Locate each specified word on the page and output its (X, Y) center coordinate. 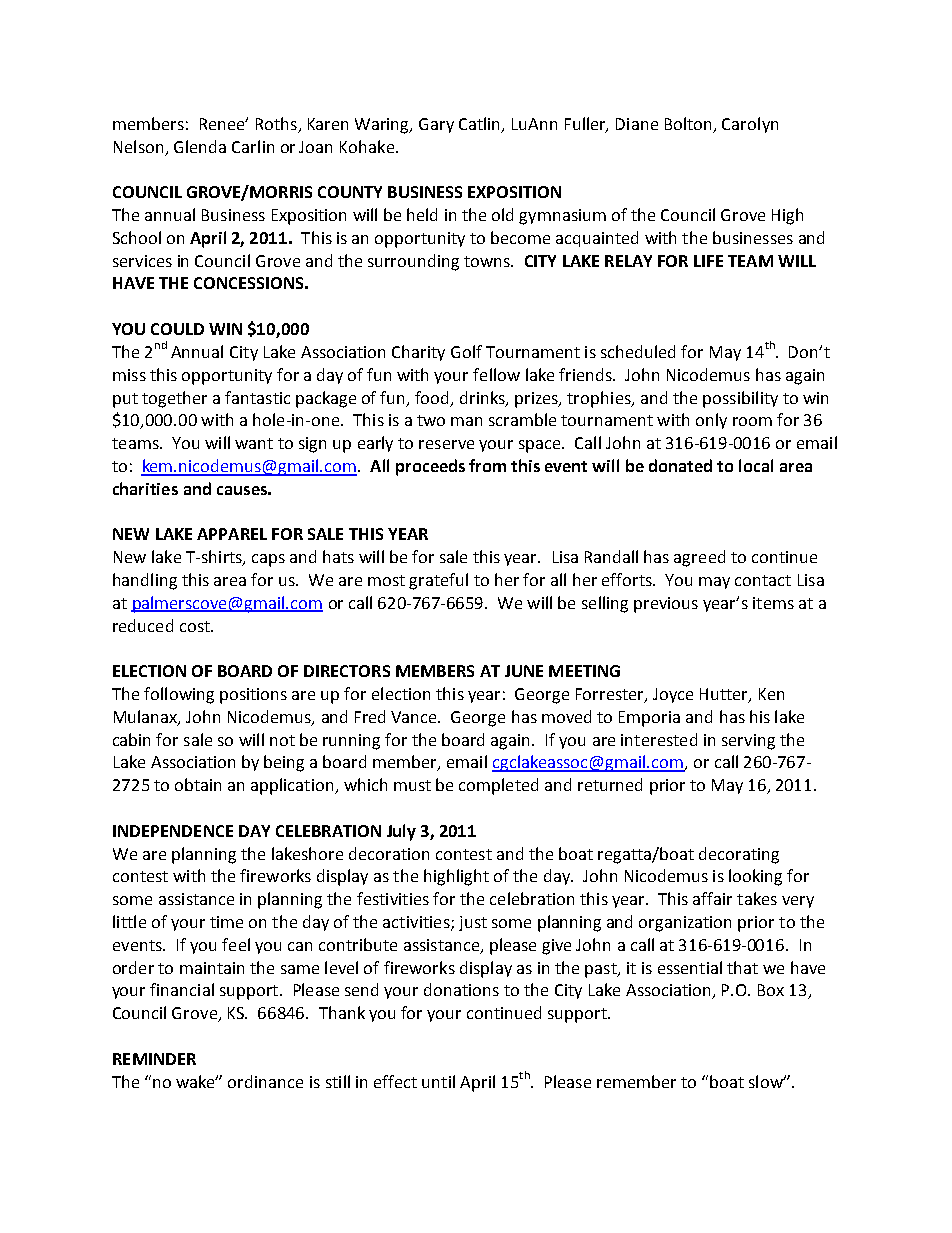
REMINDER (154, 1059)
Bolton (688, 123)
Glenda (200, 146)
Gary (436, 125)
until (438, 1081)
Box (771, 990)
